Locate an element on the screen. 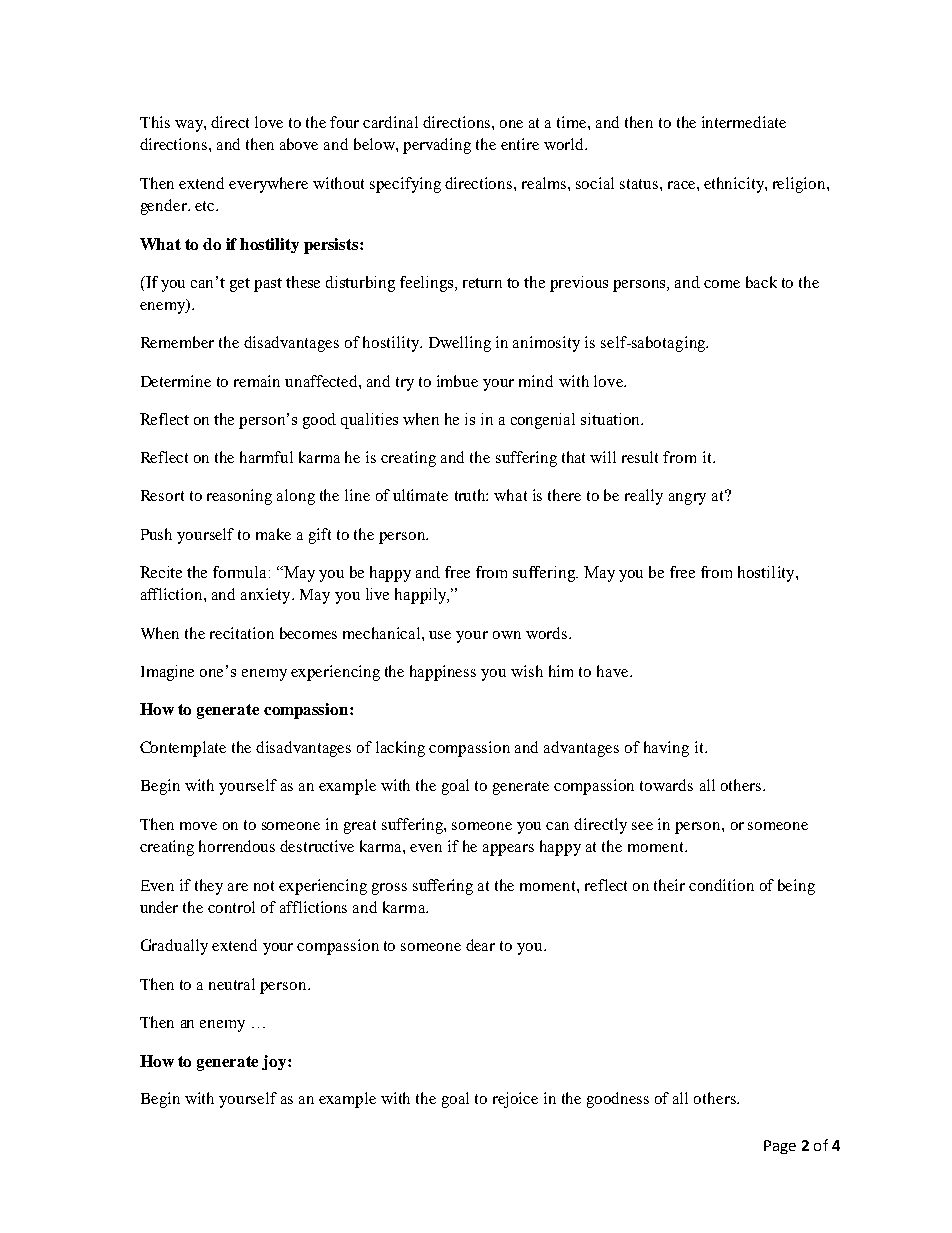  Page is located at coordinates (780, 1147).
